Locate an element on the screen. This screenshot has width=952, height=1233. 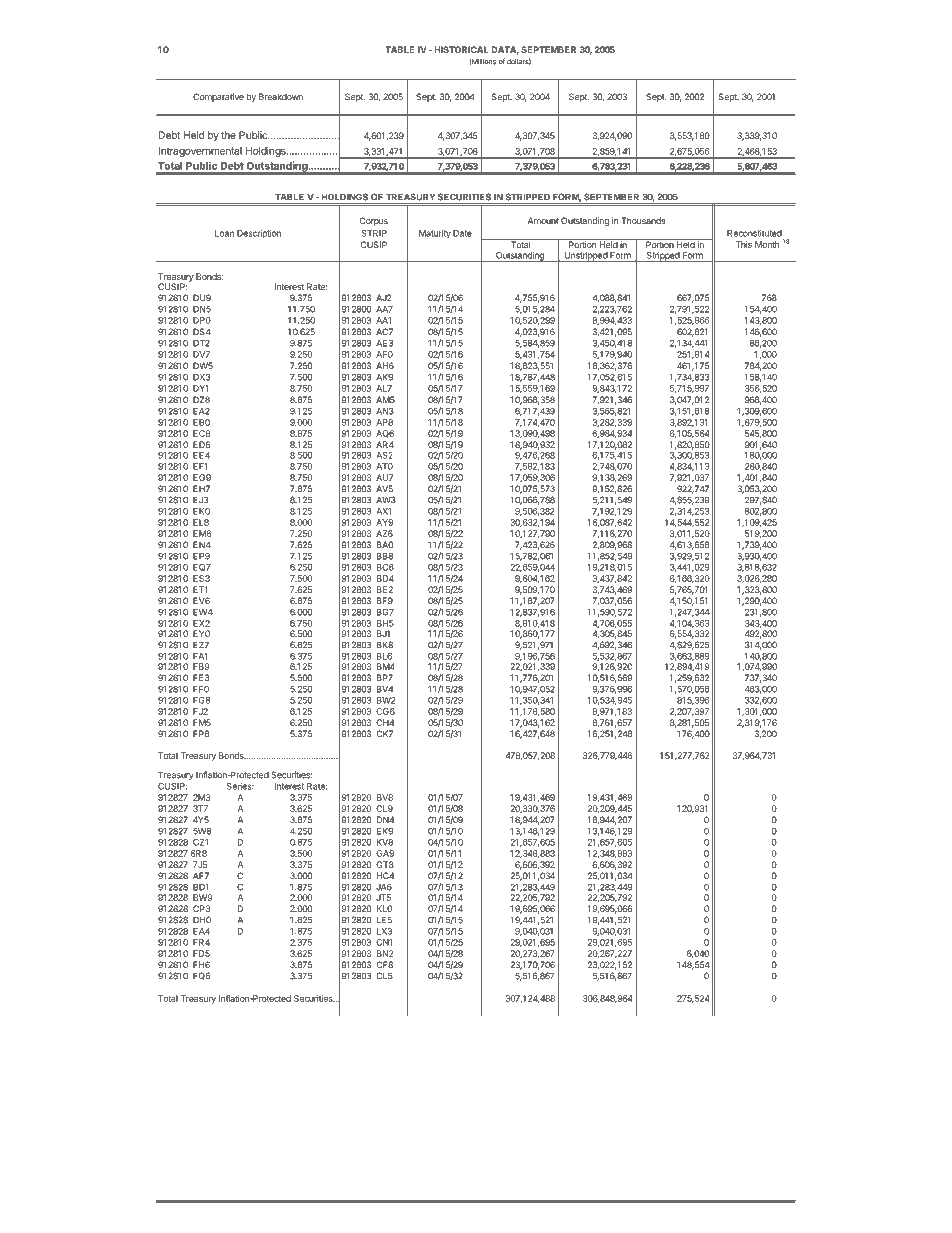
Comparative is located at coordinates (218, 97).
